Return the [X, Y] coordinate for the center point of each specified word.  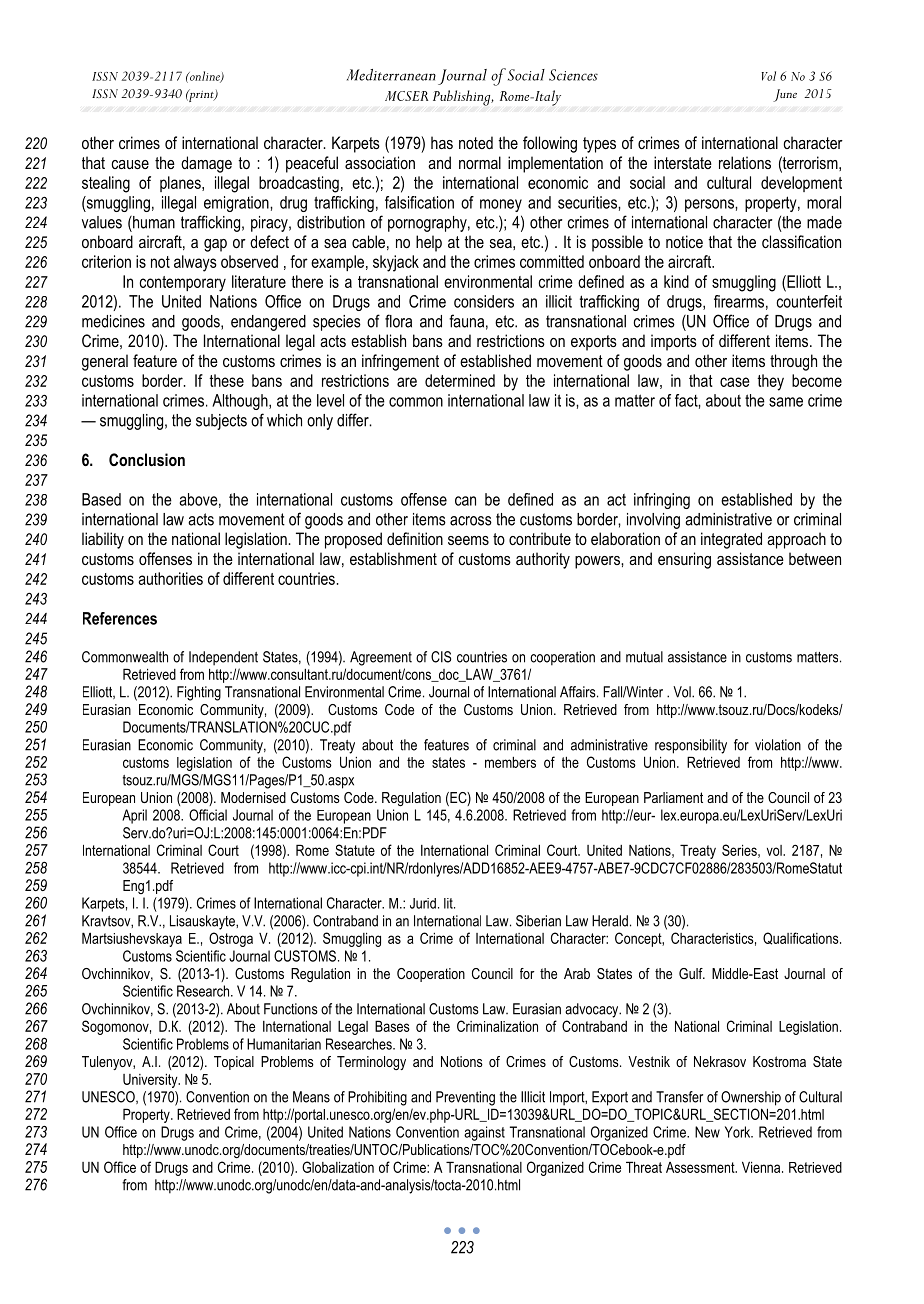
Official [208, 815]
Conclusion [147, 459]
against [484, 1133]
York [739, 1132]
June [785, 95]
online [205, 77]
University [151, 1081]
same [786, 402]
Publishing [463, 98]
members [510, 762]
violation [778, 745]
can [465, 501]
